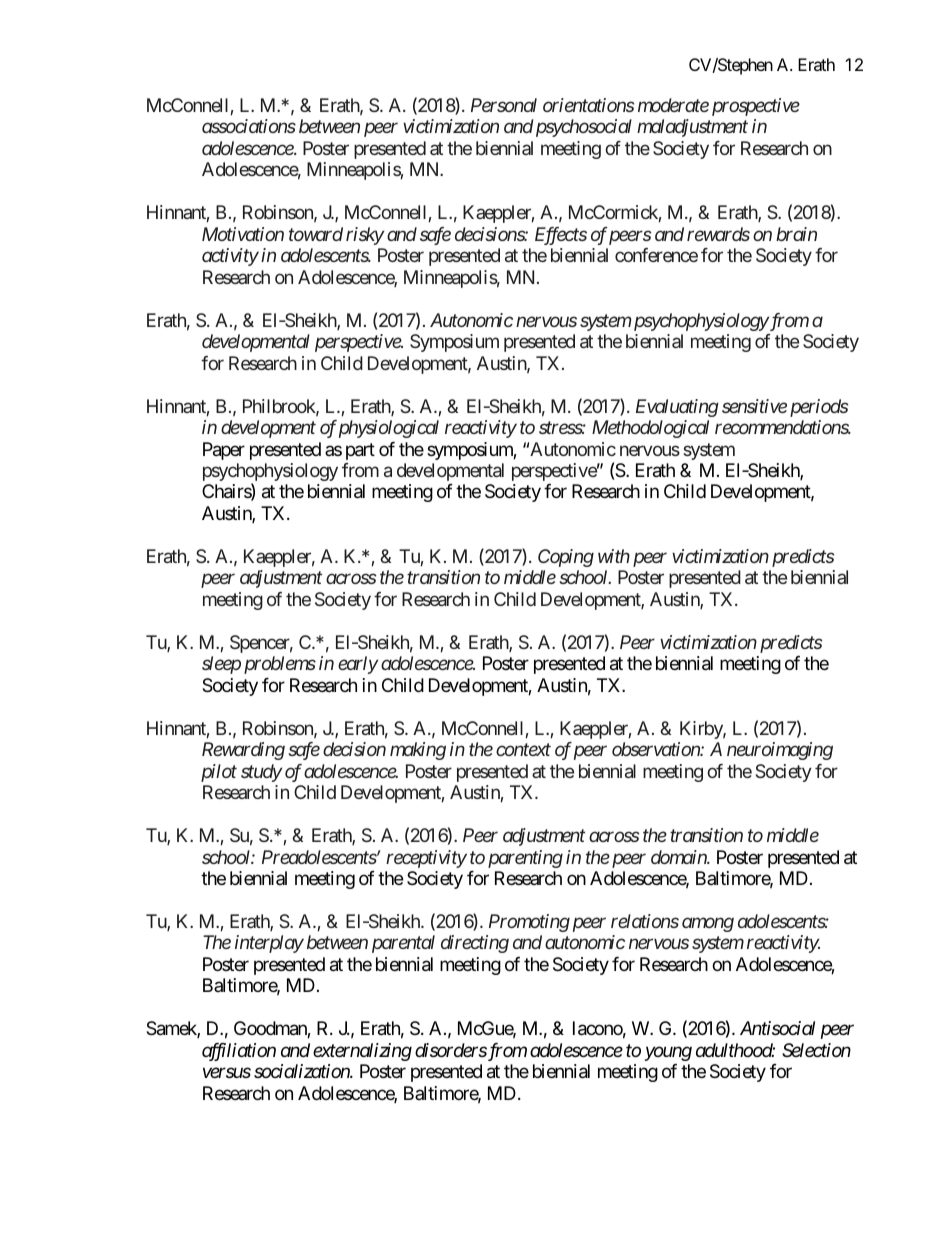 This screenshot has height=1233, width=952. I want to click on toward, so click(316, 234).
